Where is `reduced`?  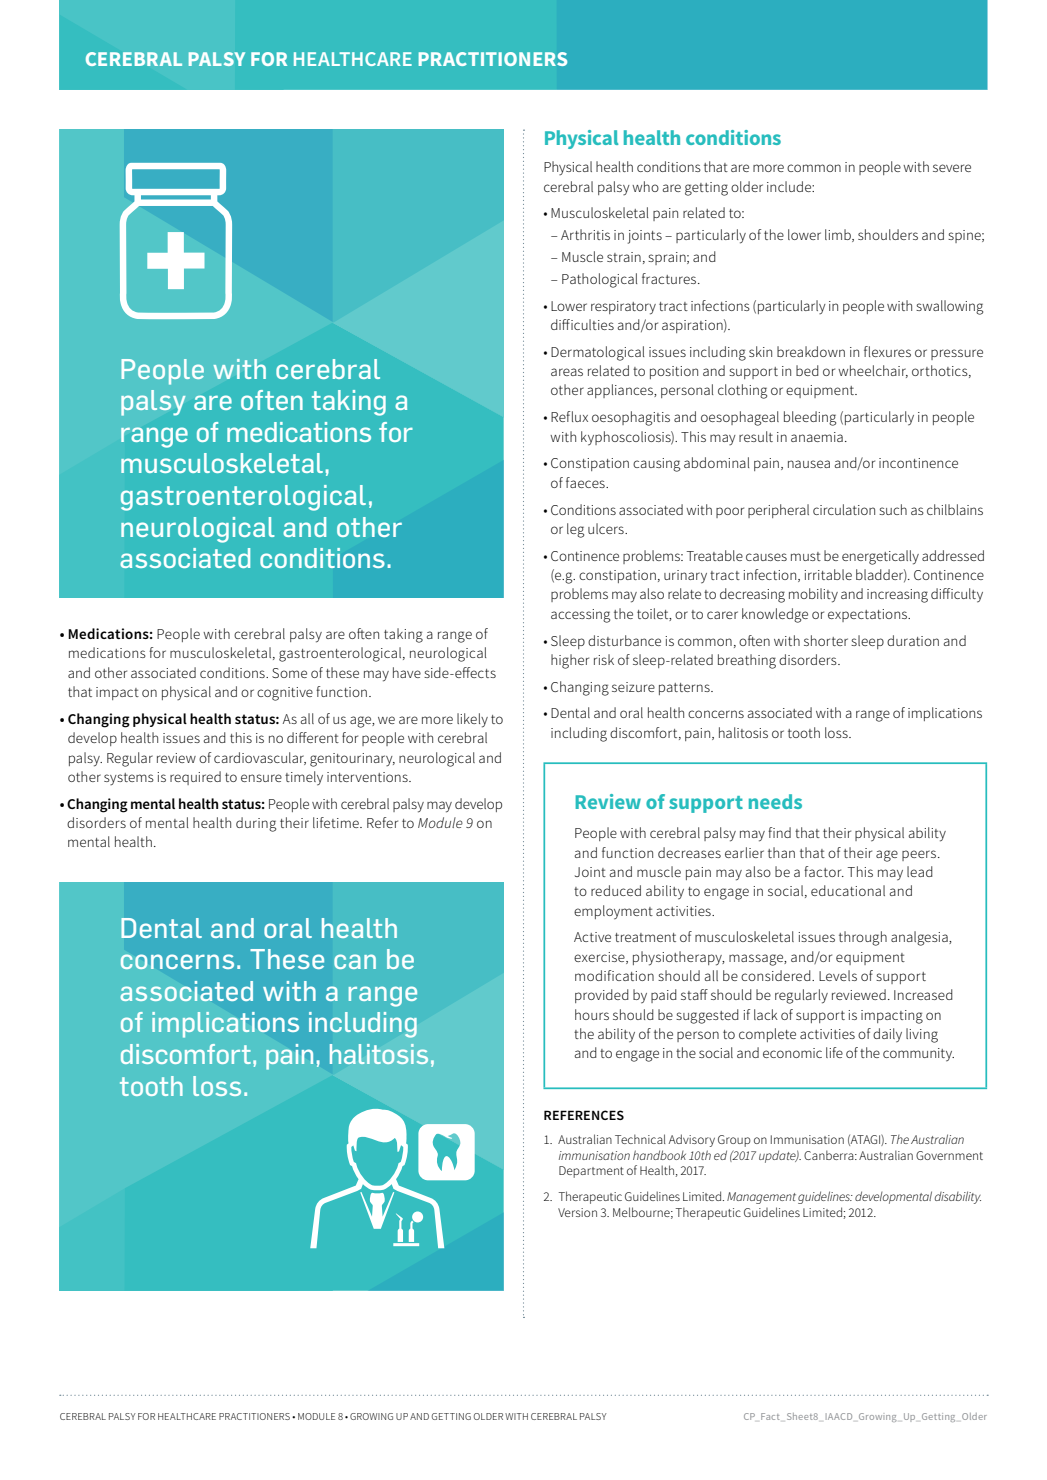 reduced is located at coordinates (616, 890).
